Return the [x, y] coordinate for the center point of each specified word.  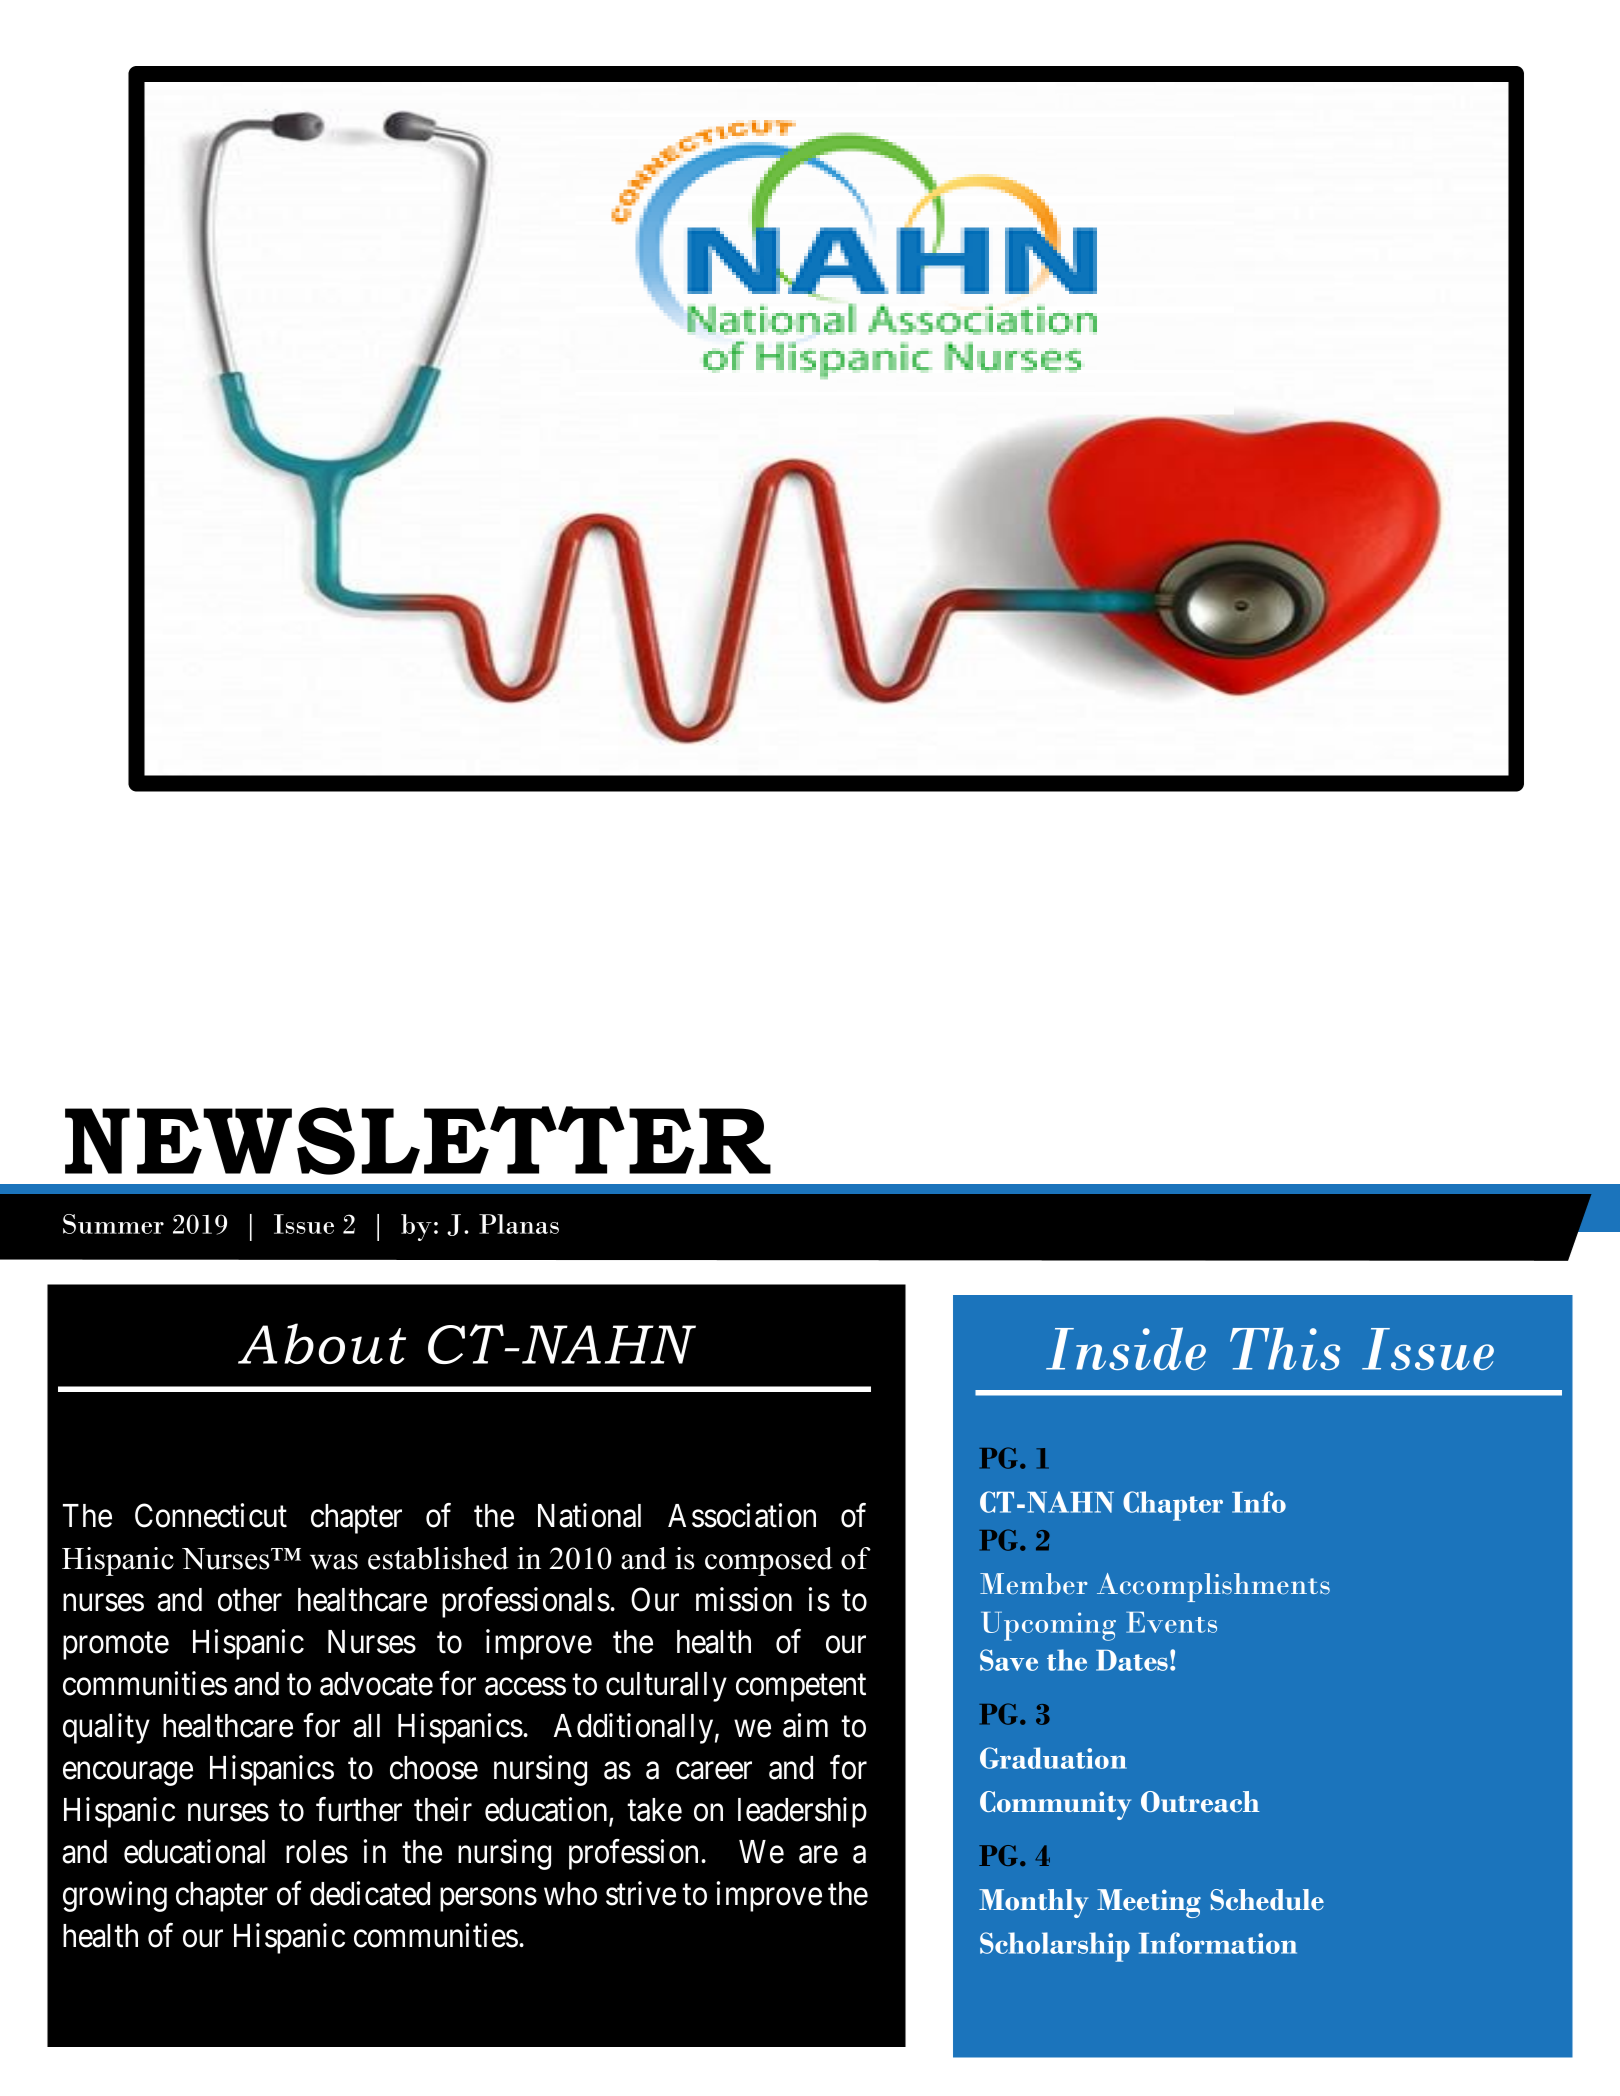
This [1285, 1348]
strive [641, 1893]
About [322, 1343]
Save [1009, 1660]
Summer [113, 1224]
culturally [666, 1687]
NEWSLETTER [418, 1140]
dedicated [370, 1893]
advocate [376, 1684]
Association [742, 1515]
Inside [1126, 1348]
